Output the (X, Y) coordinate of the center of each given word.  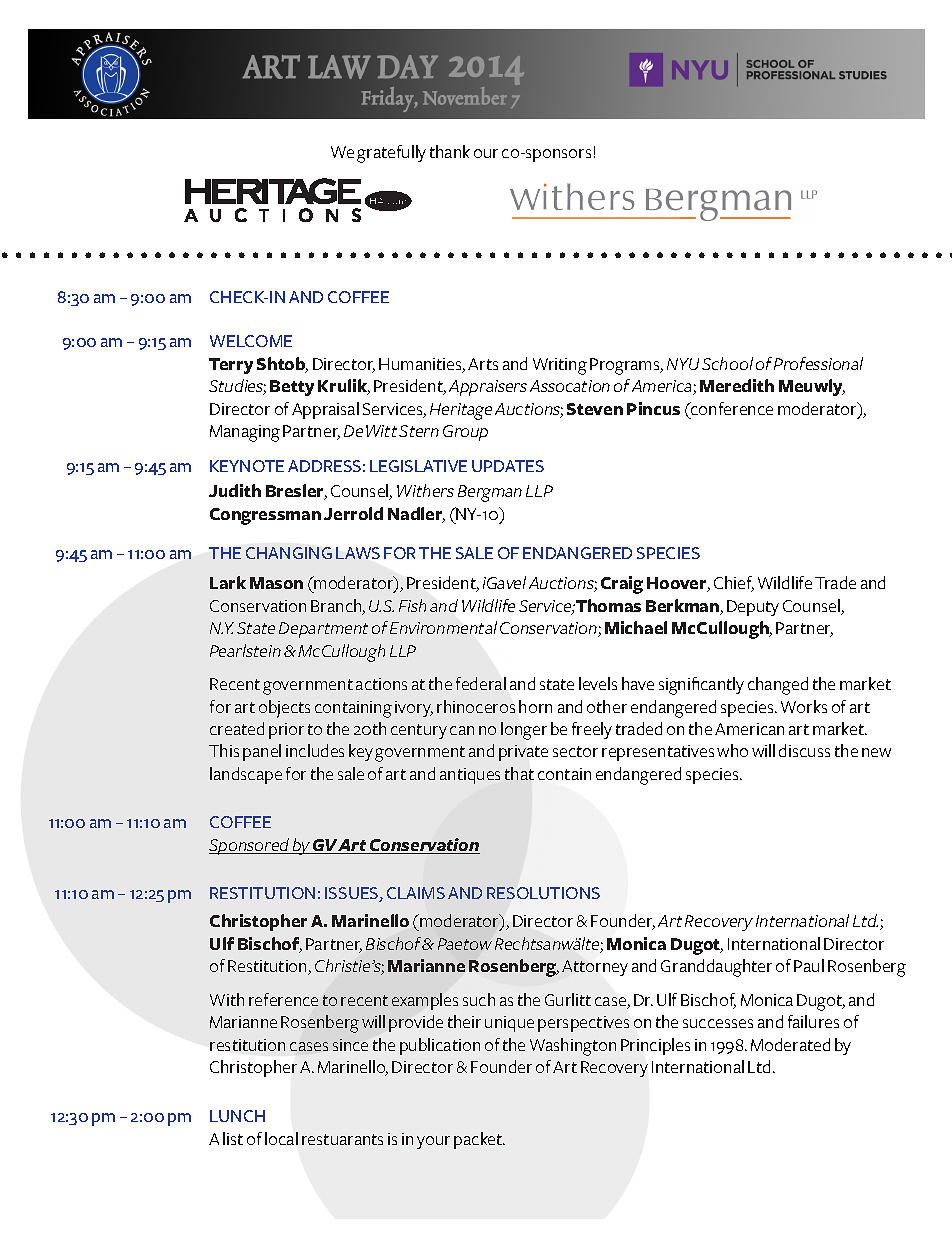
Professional (818, 363)
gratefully (391, 154)
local (281, 1138)
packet (479, 1140)
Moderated (790, 1044)
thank (450, 151)
